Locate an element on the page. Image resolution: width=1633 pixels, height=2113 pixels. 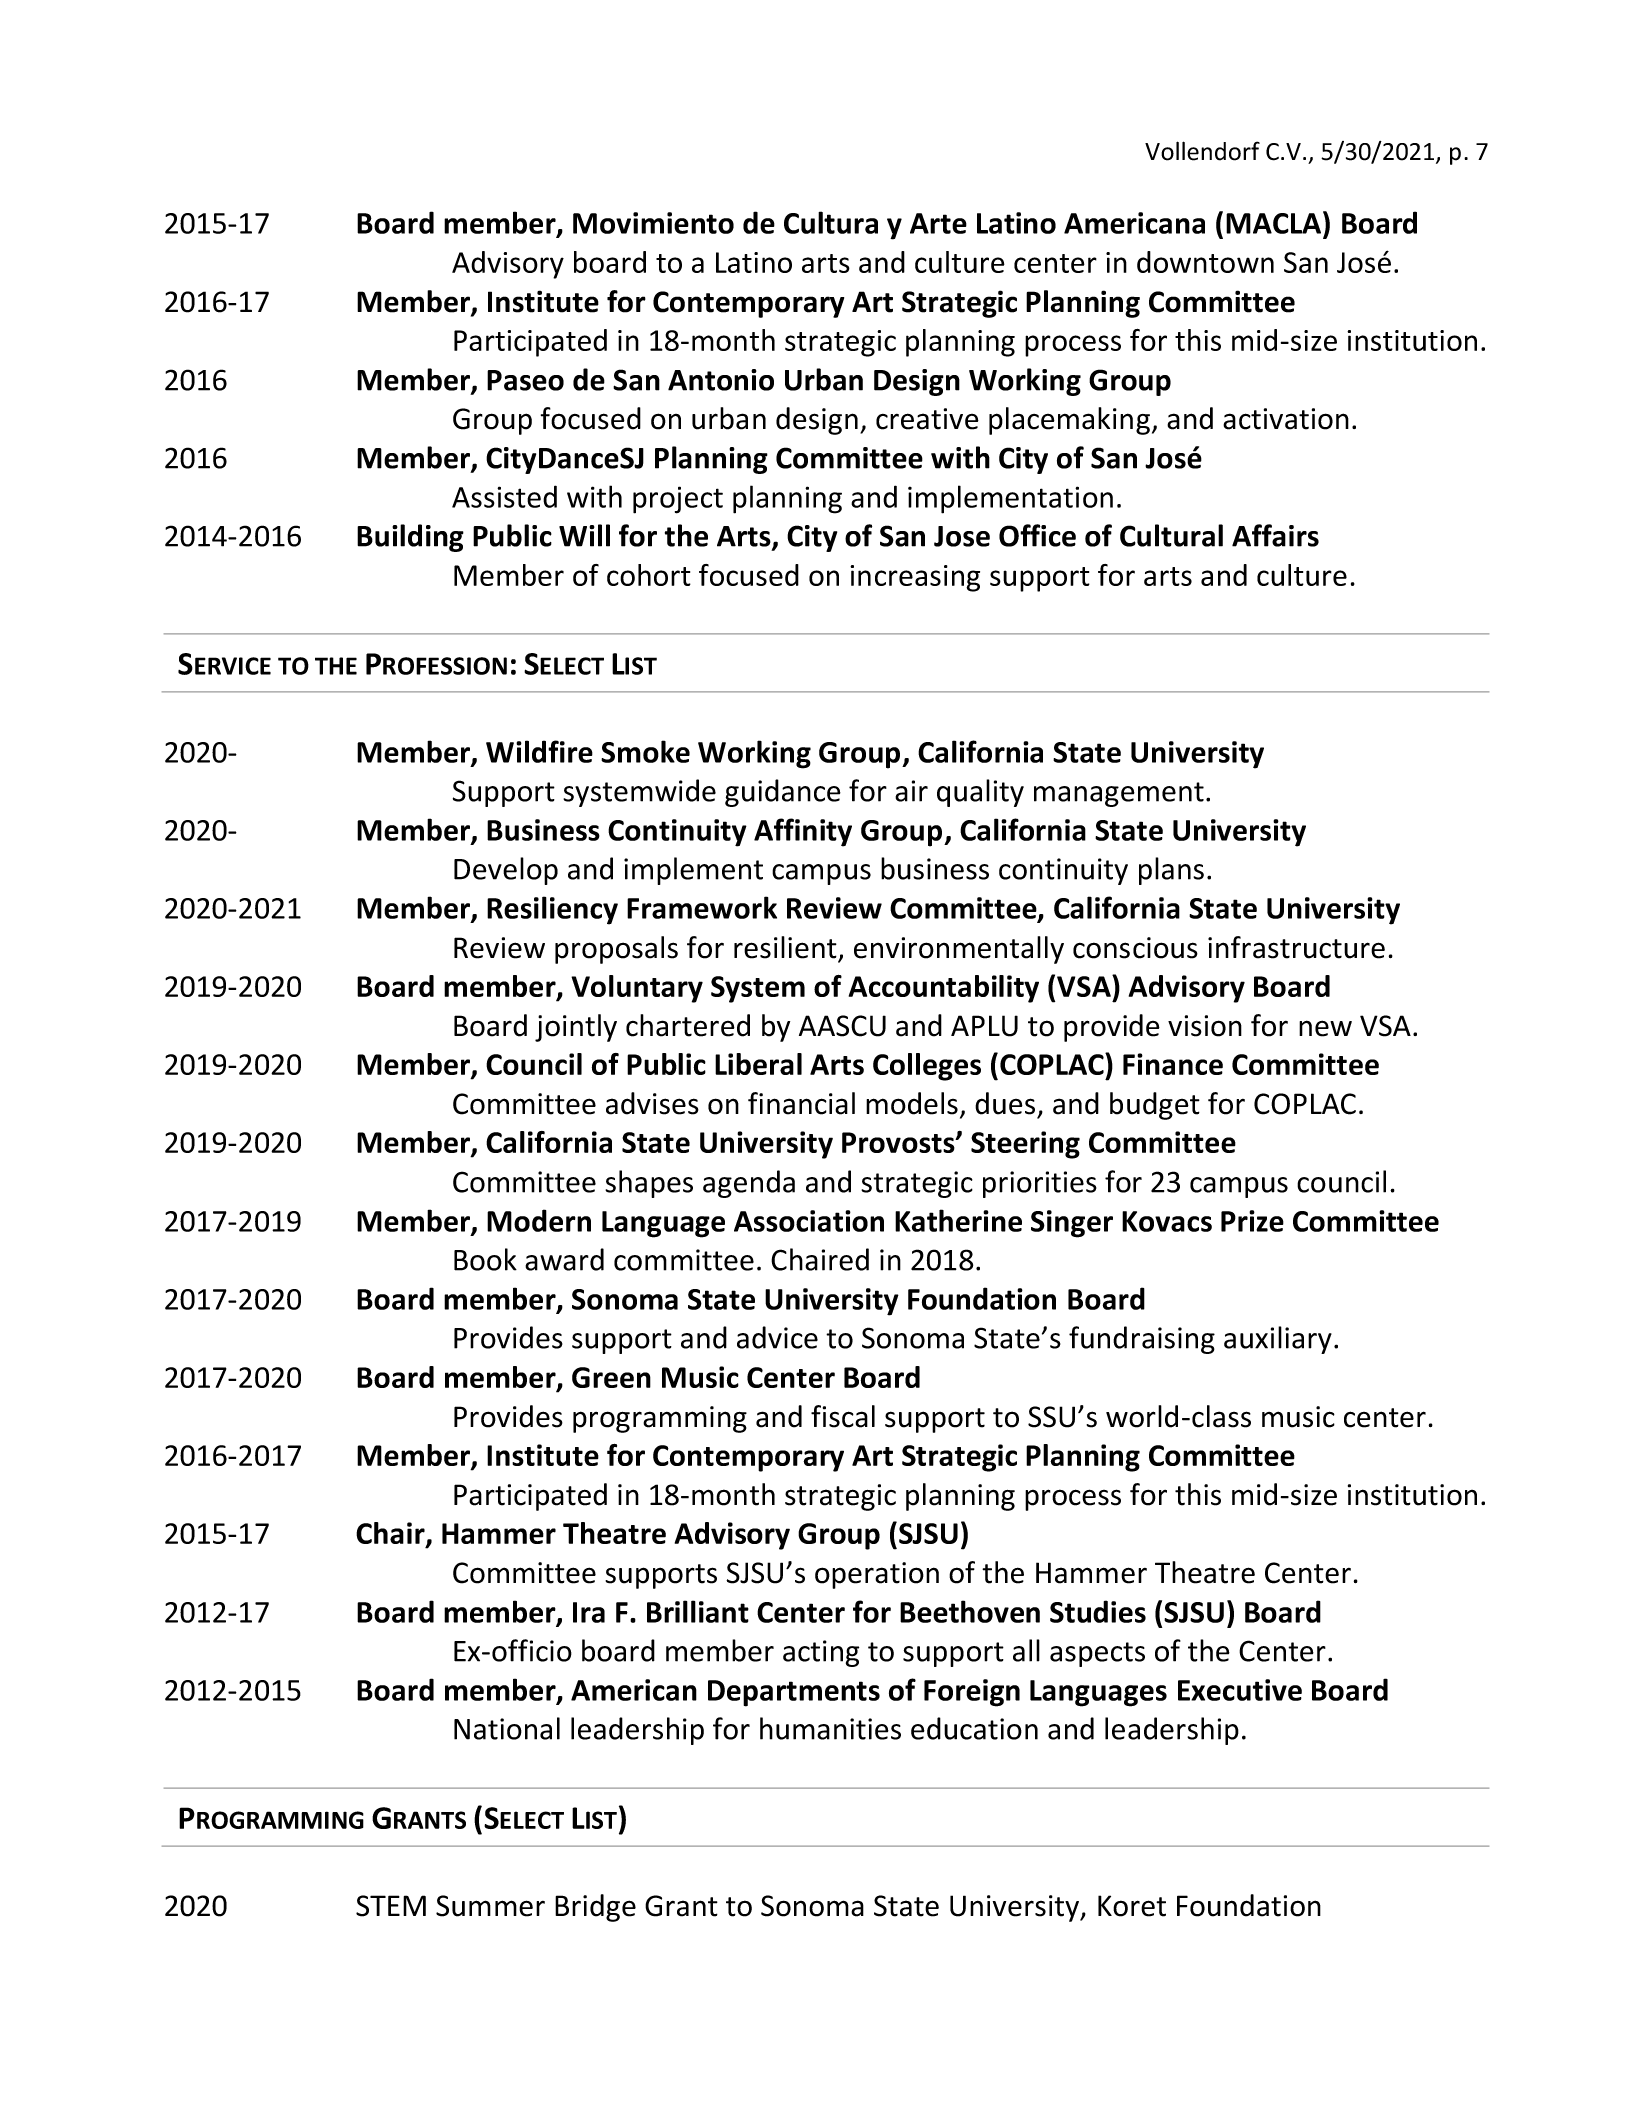
Summer is located at coordinates (490, 1906).
